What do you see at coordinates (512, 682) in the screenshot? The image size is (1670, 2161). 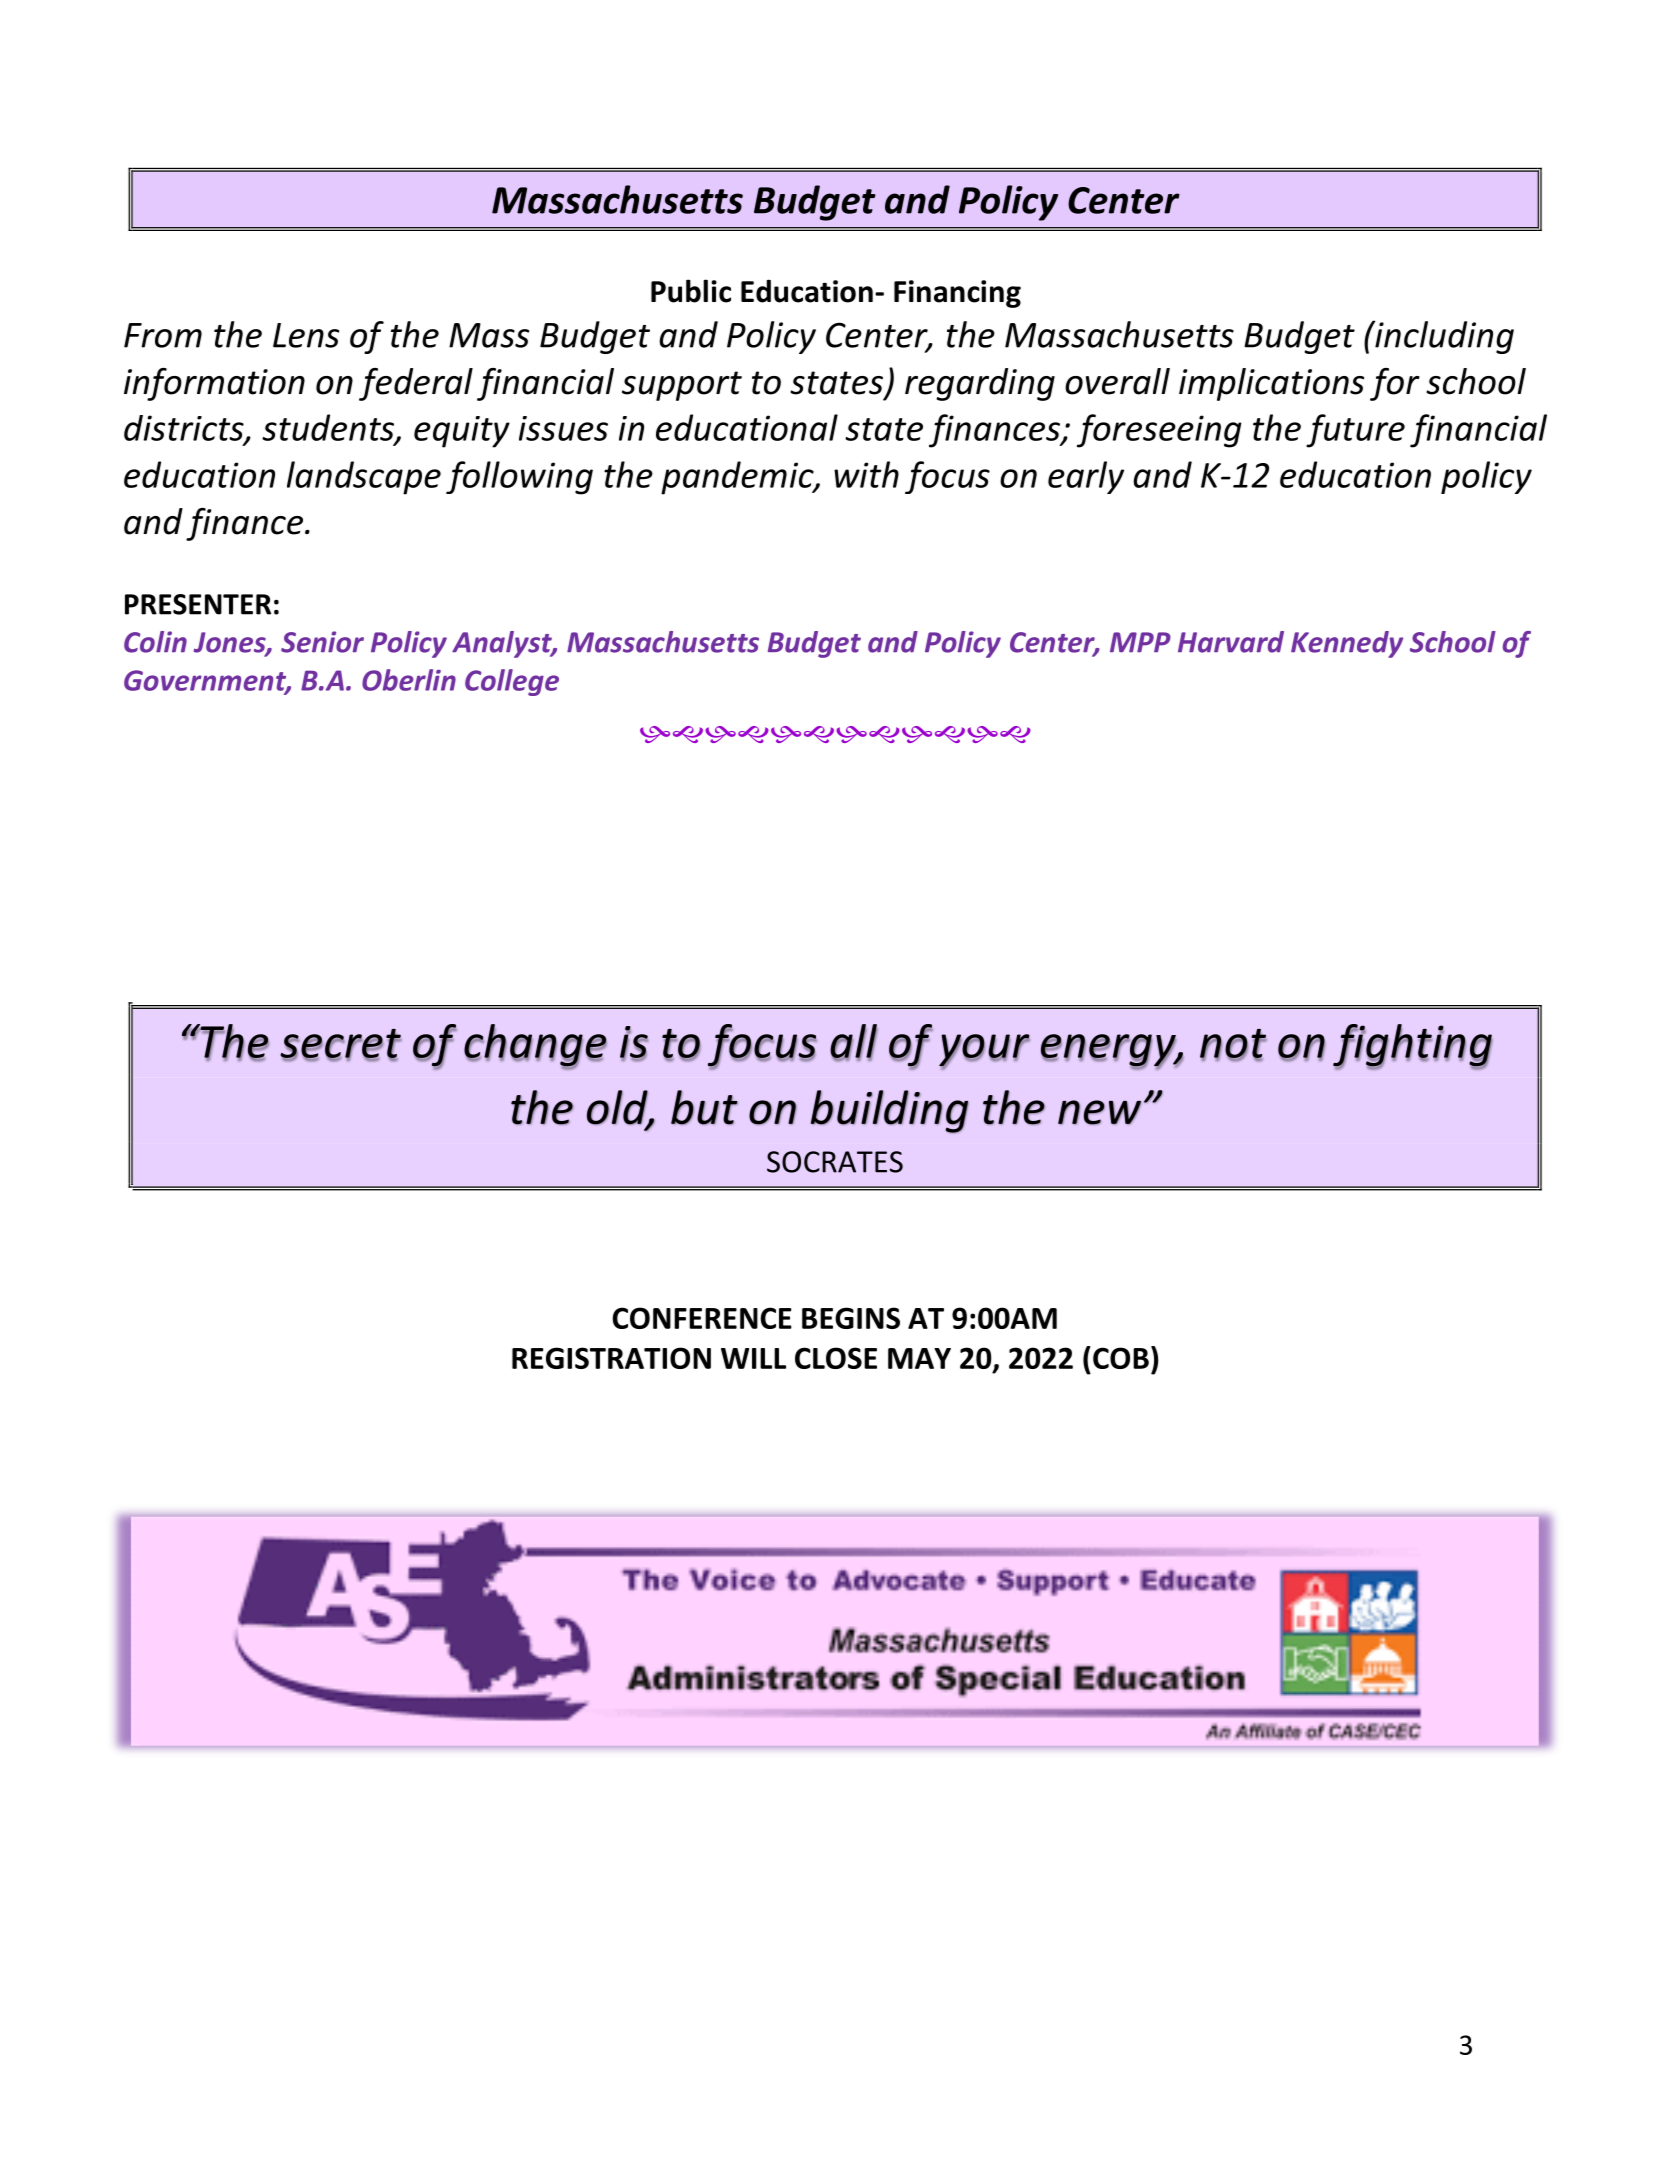 I see `College` at bounding box center [512, 682].
